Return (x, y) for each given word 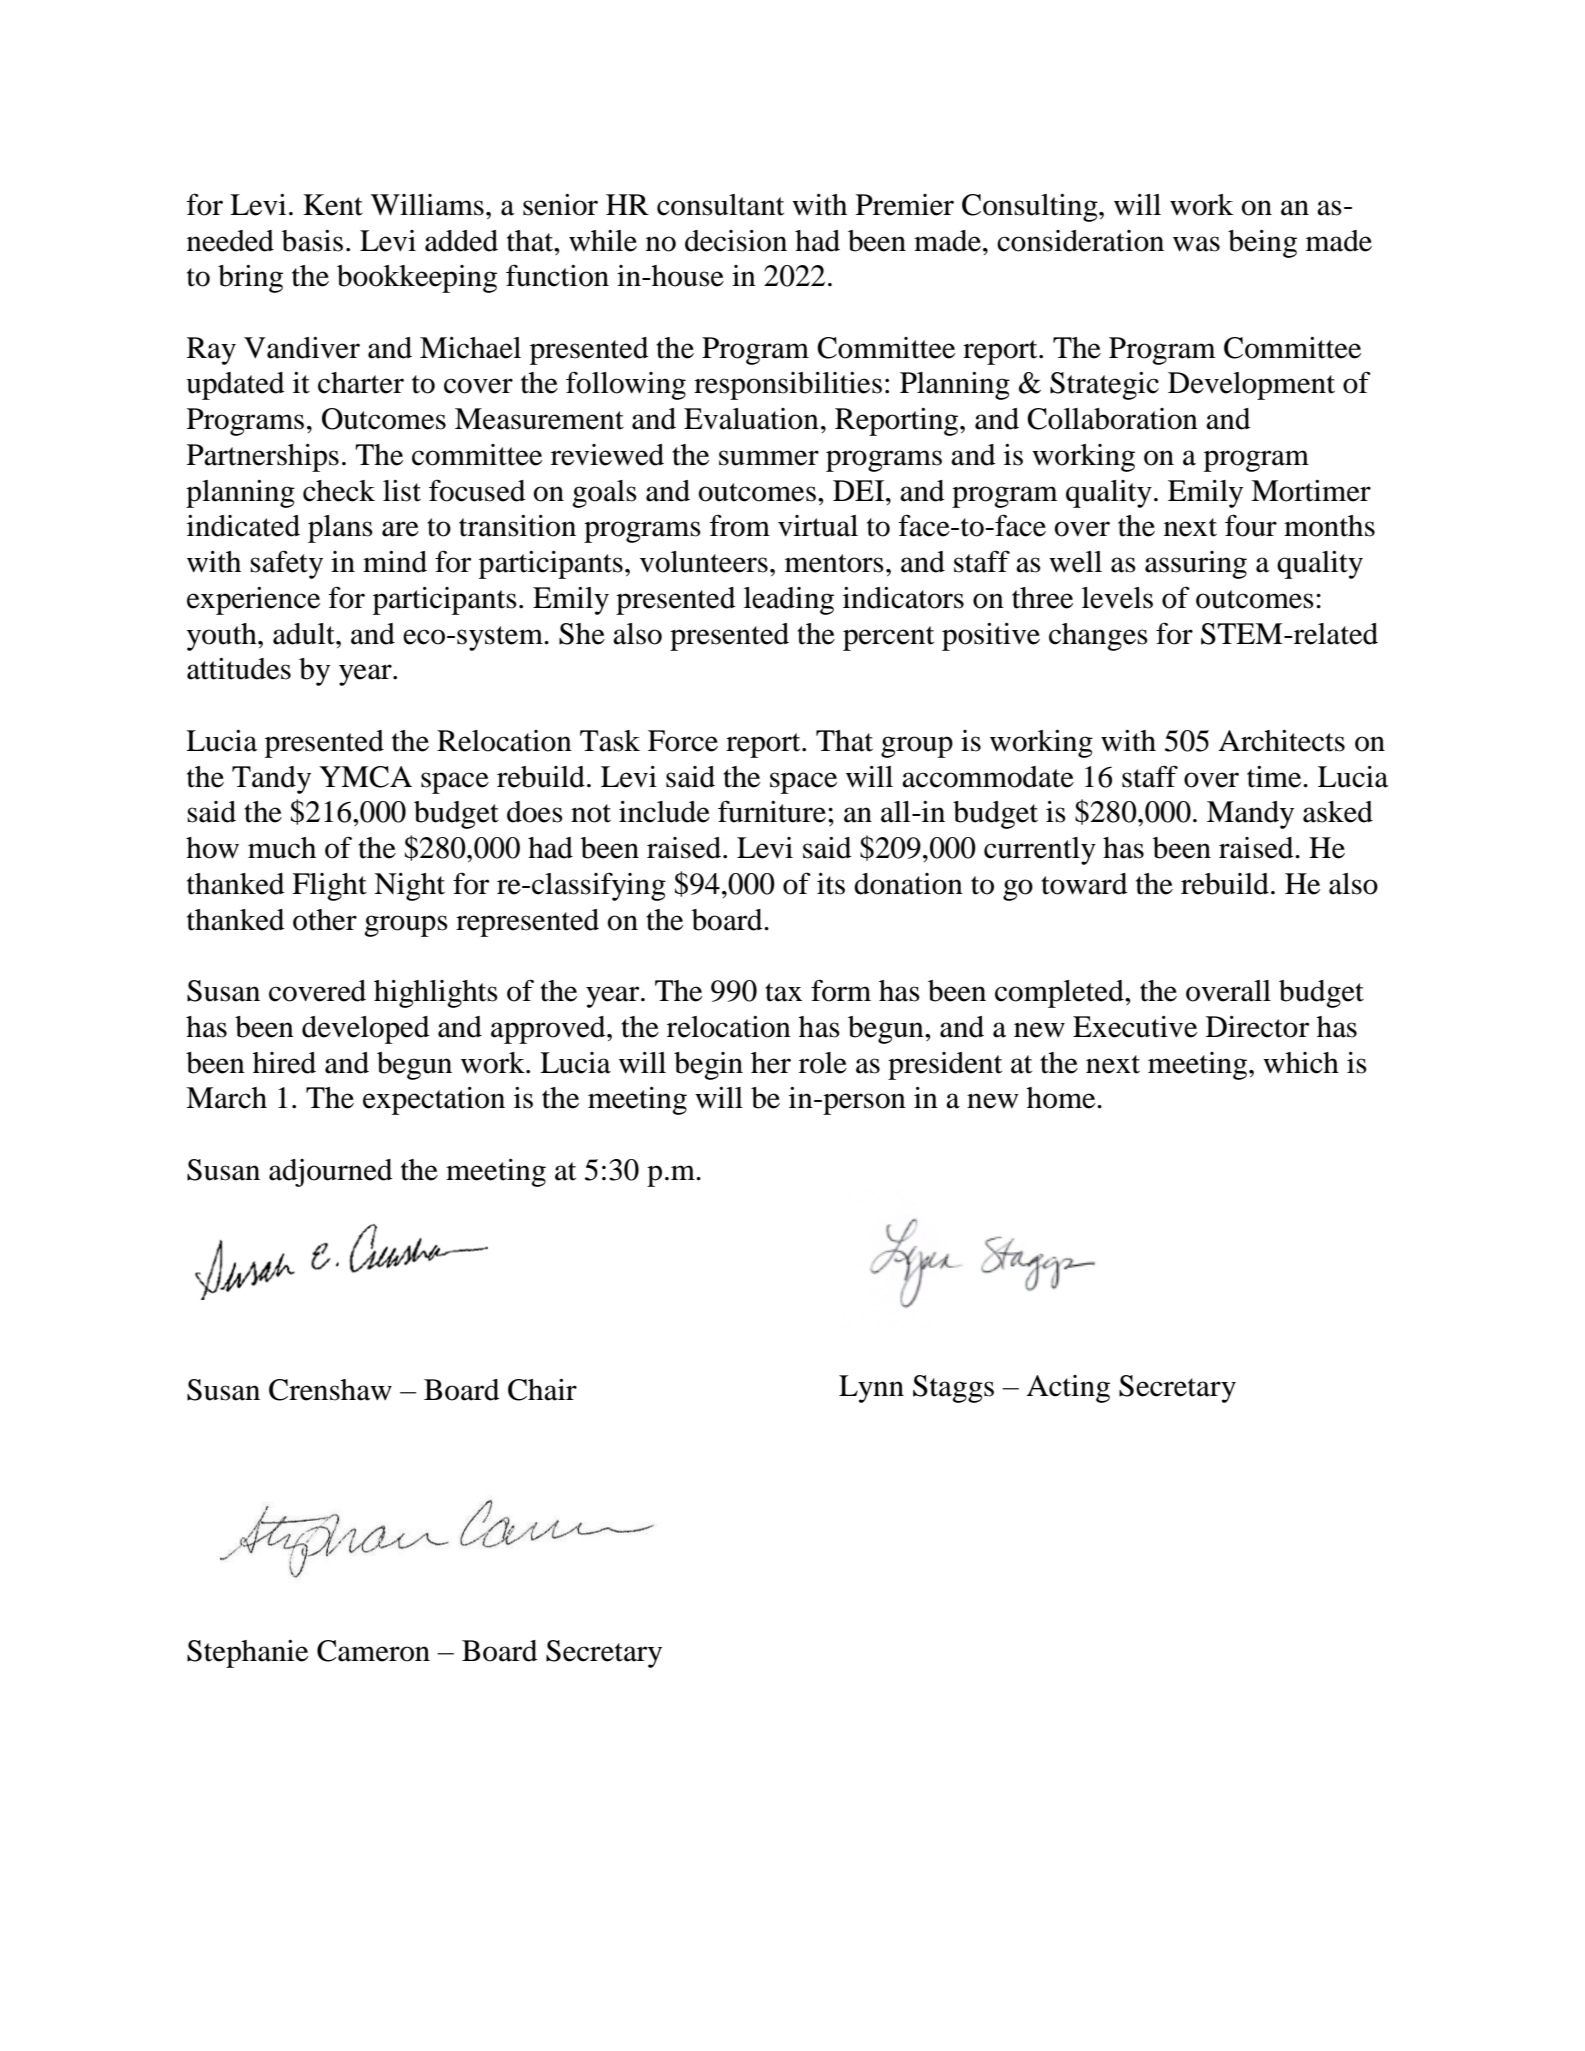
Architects (1282, 741)
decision (736, 241)
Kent (333, 205)
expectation (434, 1101)
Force (683, 741)
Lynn (871, 1389)
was (1196, 244)
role (823, 1063)
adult (305, 634)
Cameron (373, 1651)
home (1062, 1098)
